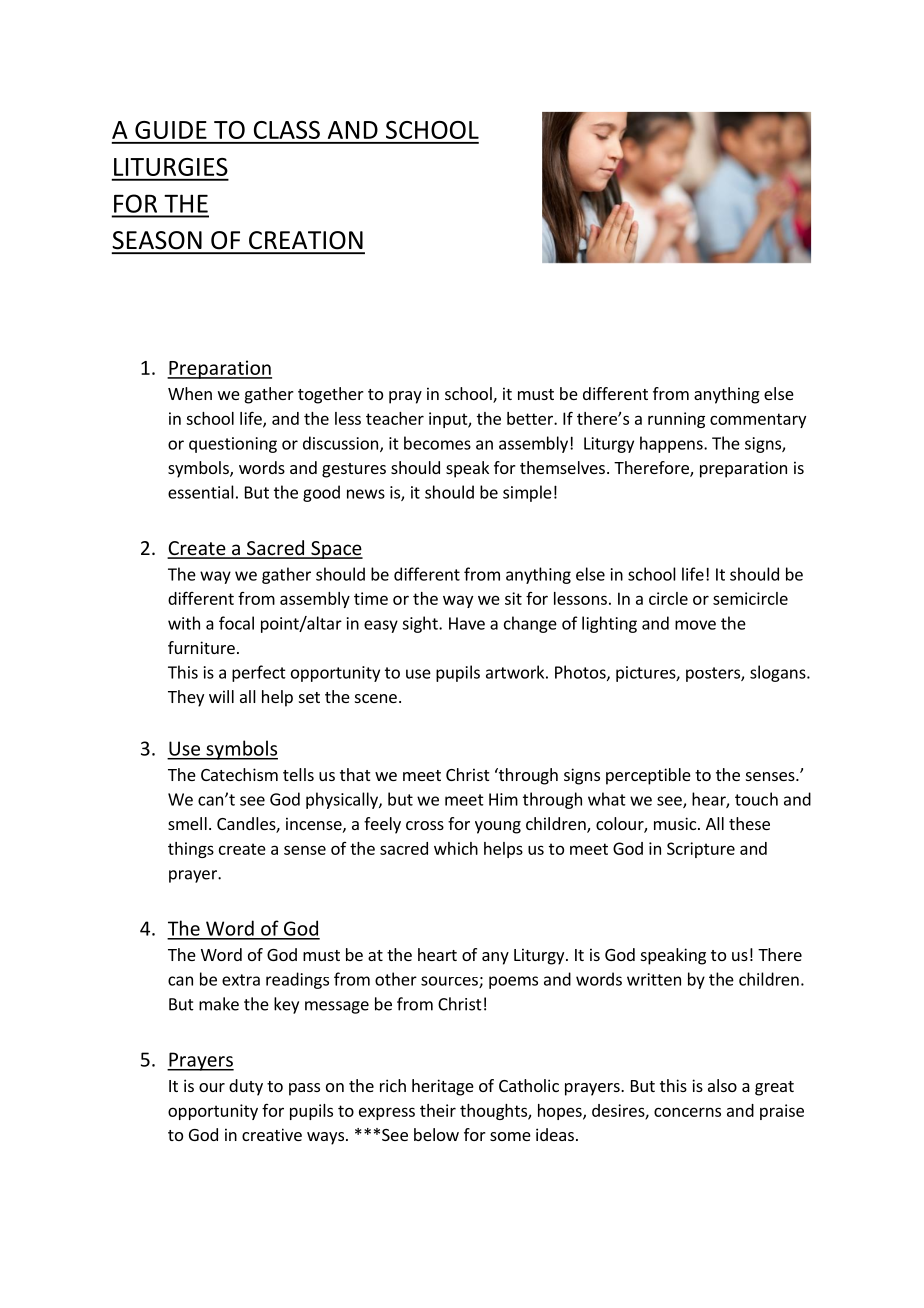 The width and height of the screenshot is (924, 1308). I want to click on commentary, so click(758, 420).
